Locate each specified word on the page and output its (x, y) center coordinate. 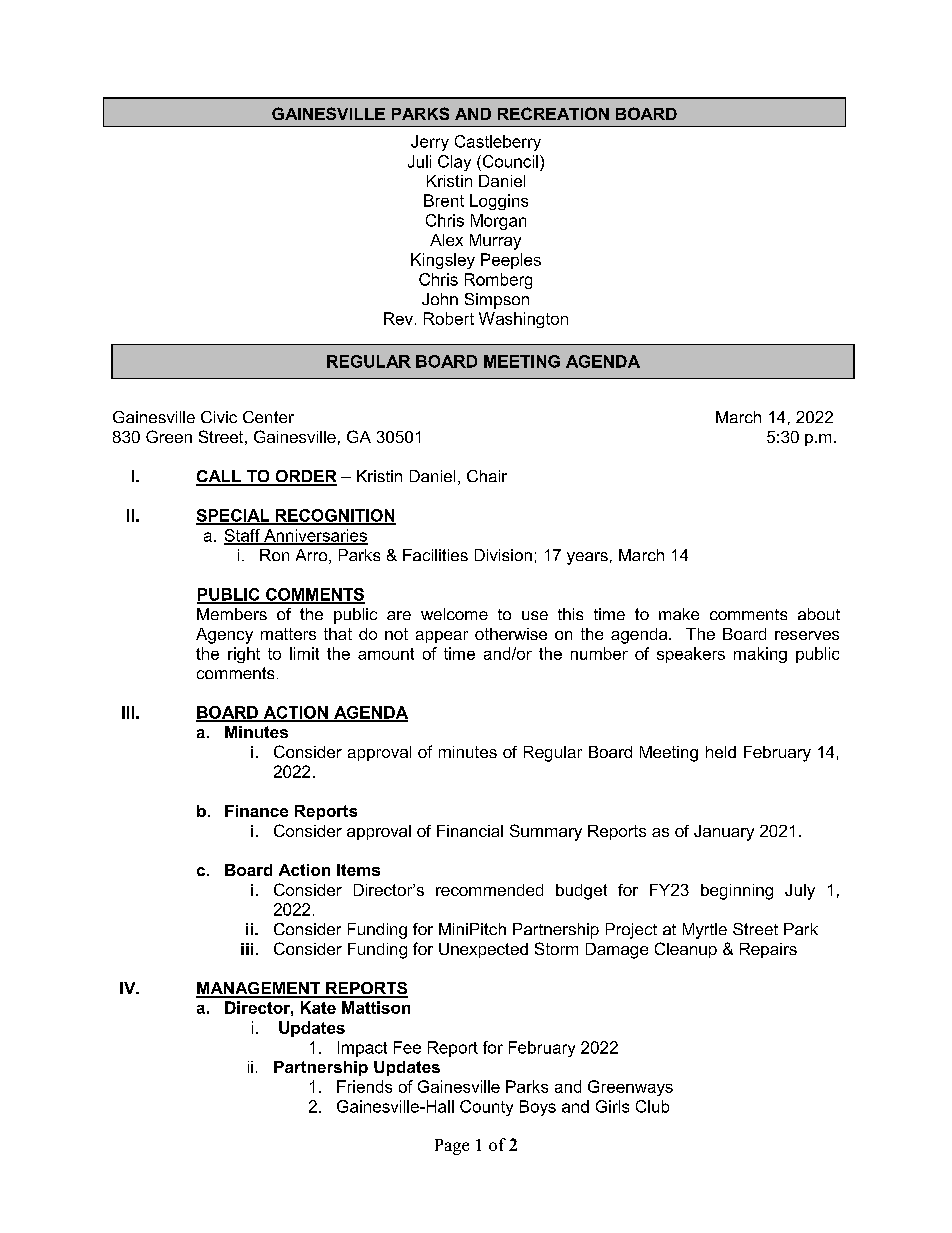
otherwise (511, 634)
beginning (737, 892)
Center (268, 417)
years (587, 558)
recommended (489, 890)
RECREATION (553, 113)
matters (288, 634)
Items (358, 870)
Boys (538, 1108)
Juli (419, 161)
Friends (364, 1086)
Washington (523, 320)
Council (509, 161)
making (760, 655)
